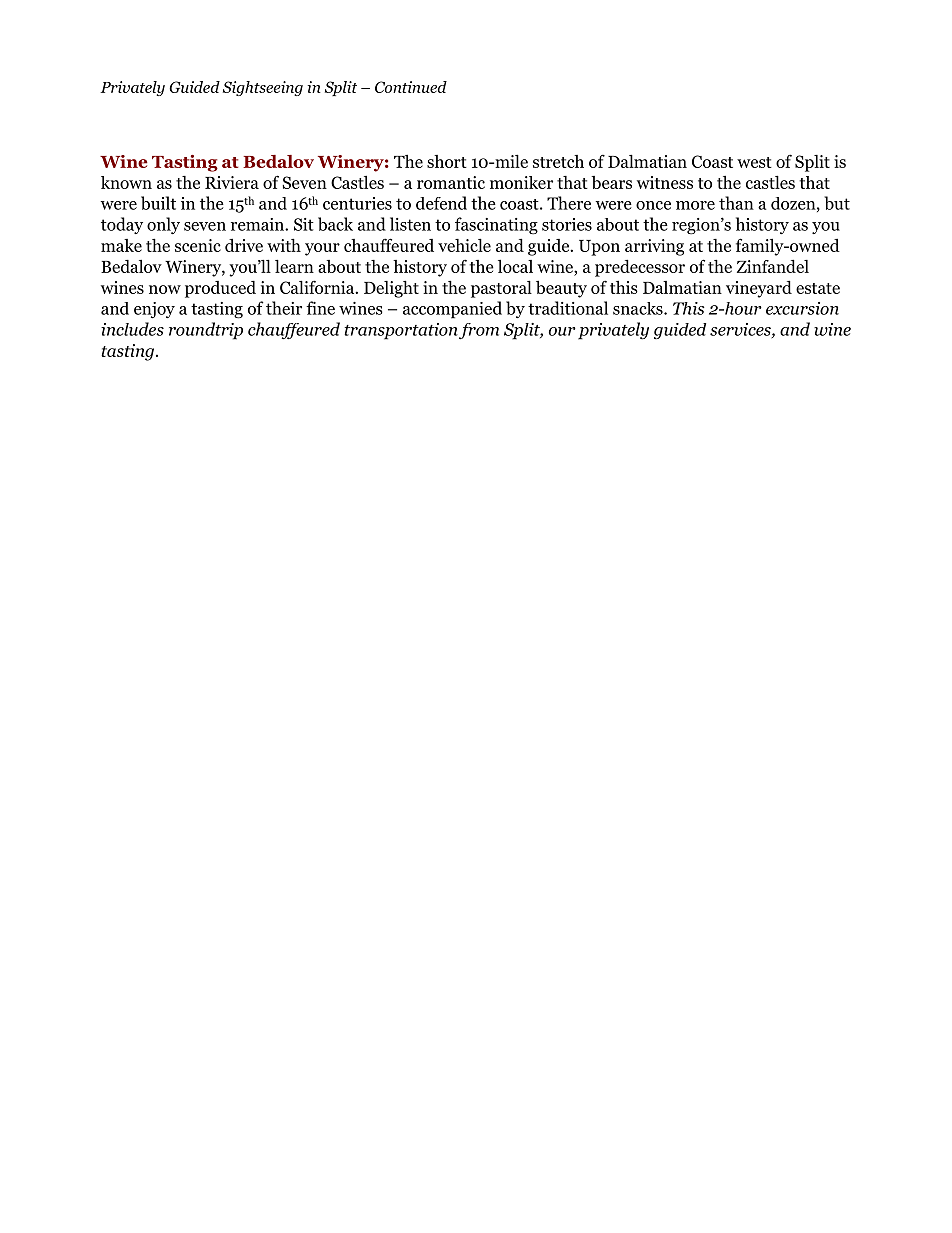  Describe the element at coordinates (441, 203) in the document. I see `defend` at that location.
